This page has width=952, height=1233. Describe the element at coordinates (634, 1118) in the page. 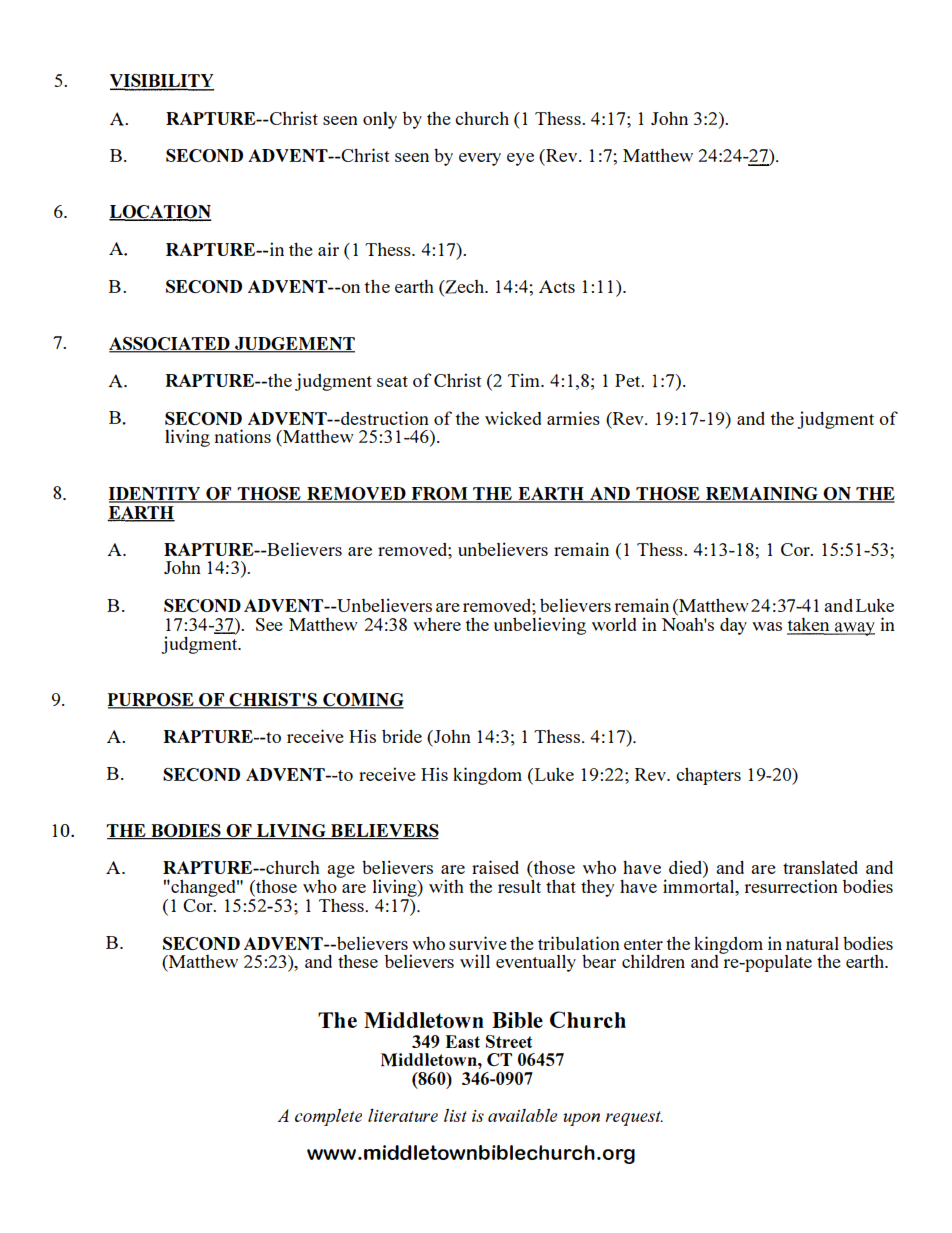

I see `request` at that location.
